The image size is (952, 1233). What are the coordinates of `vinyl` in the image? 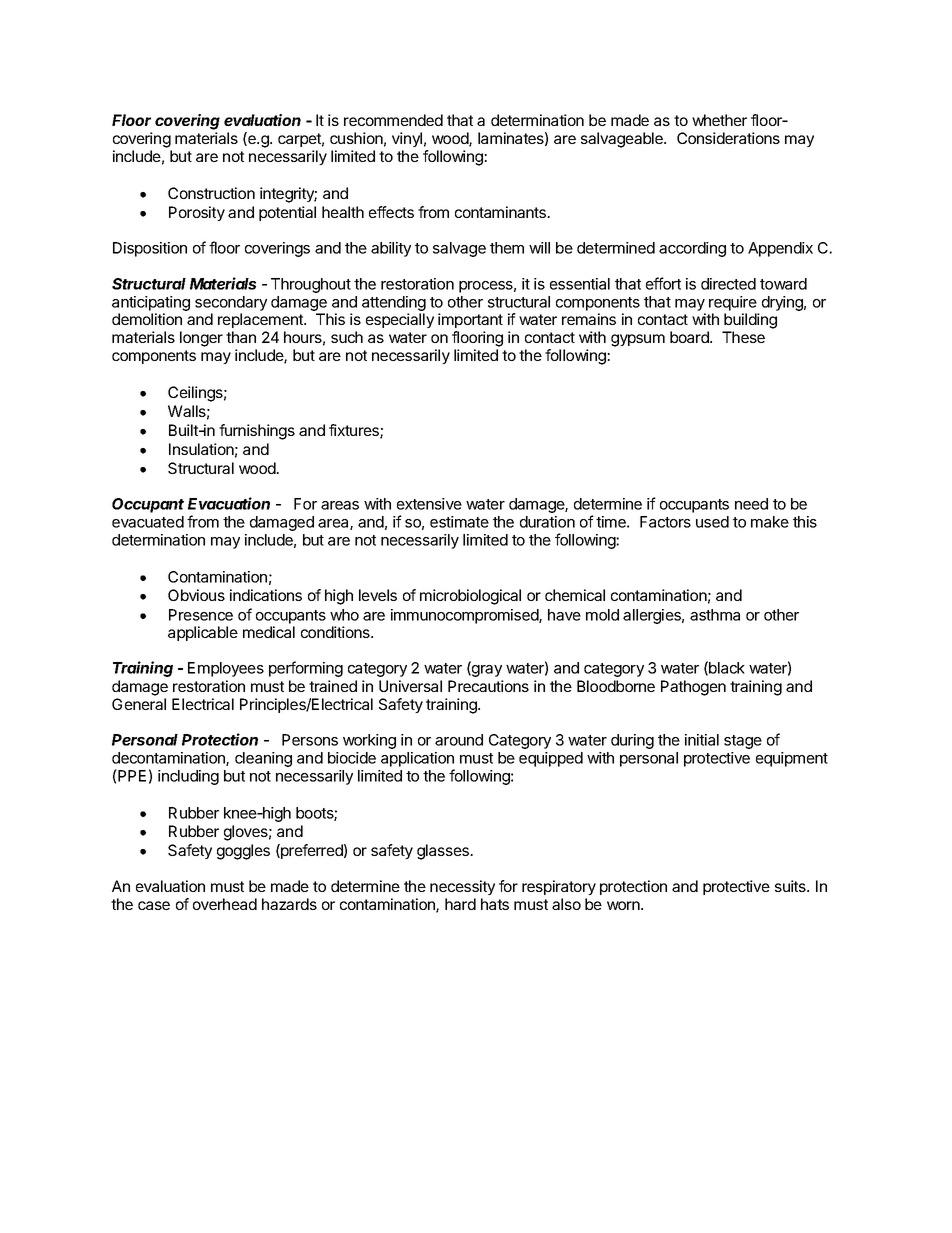 It's located at (407, 139).
